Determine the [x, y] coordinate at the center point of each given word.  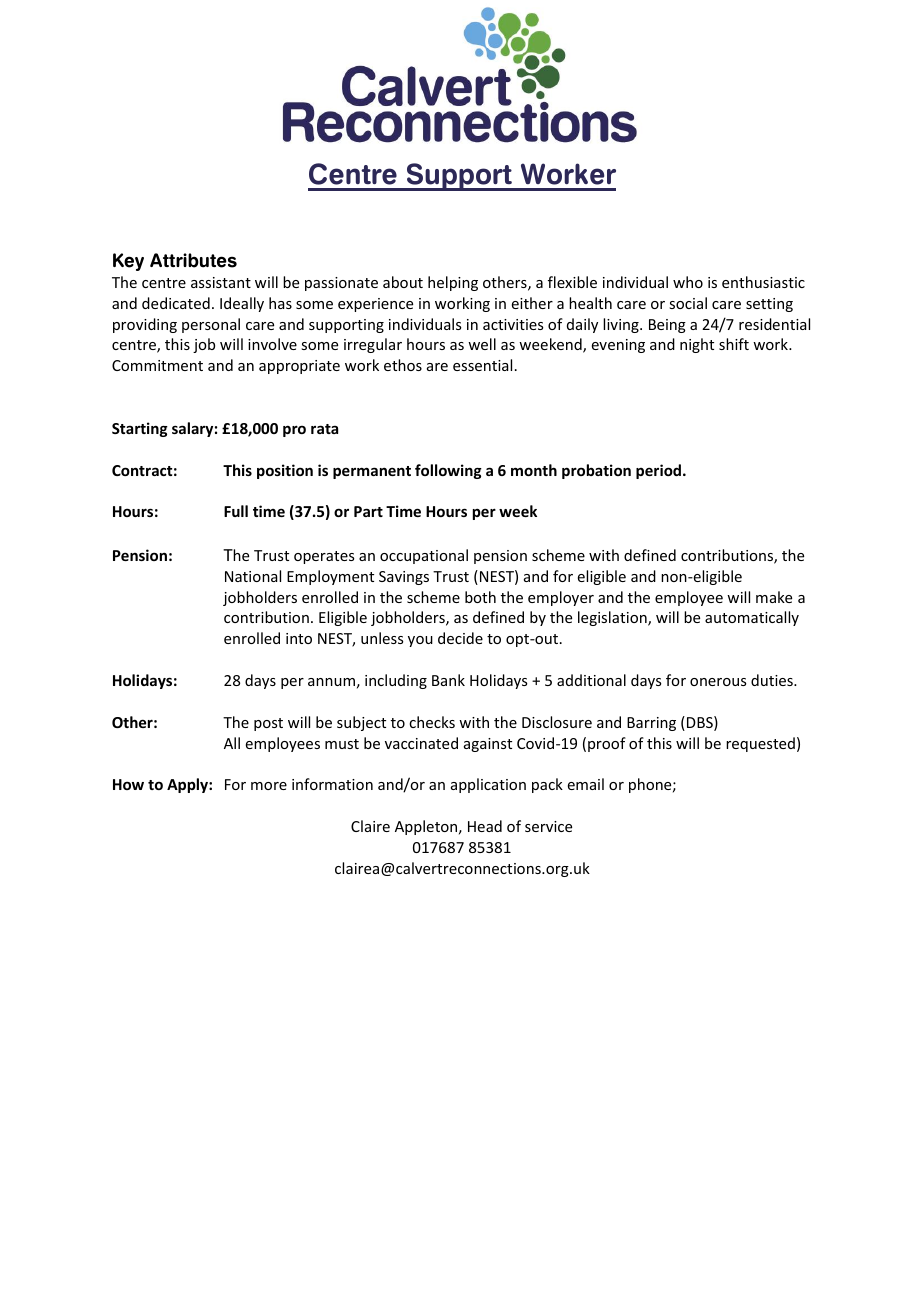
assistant [221, 282]
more [269, 786]
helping [453, 283]
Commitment [157, 365]
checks [432, 722]
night [697, 345]
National [253, 576]
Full [236, 511]
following [448, 471]
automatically [752, 618]
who [688, 282]
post [268, 724]
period [660, 471]
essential [482, 365]
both [480, 597]
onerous [718, 682]
